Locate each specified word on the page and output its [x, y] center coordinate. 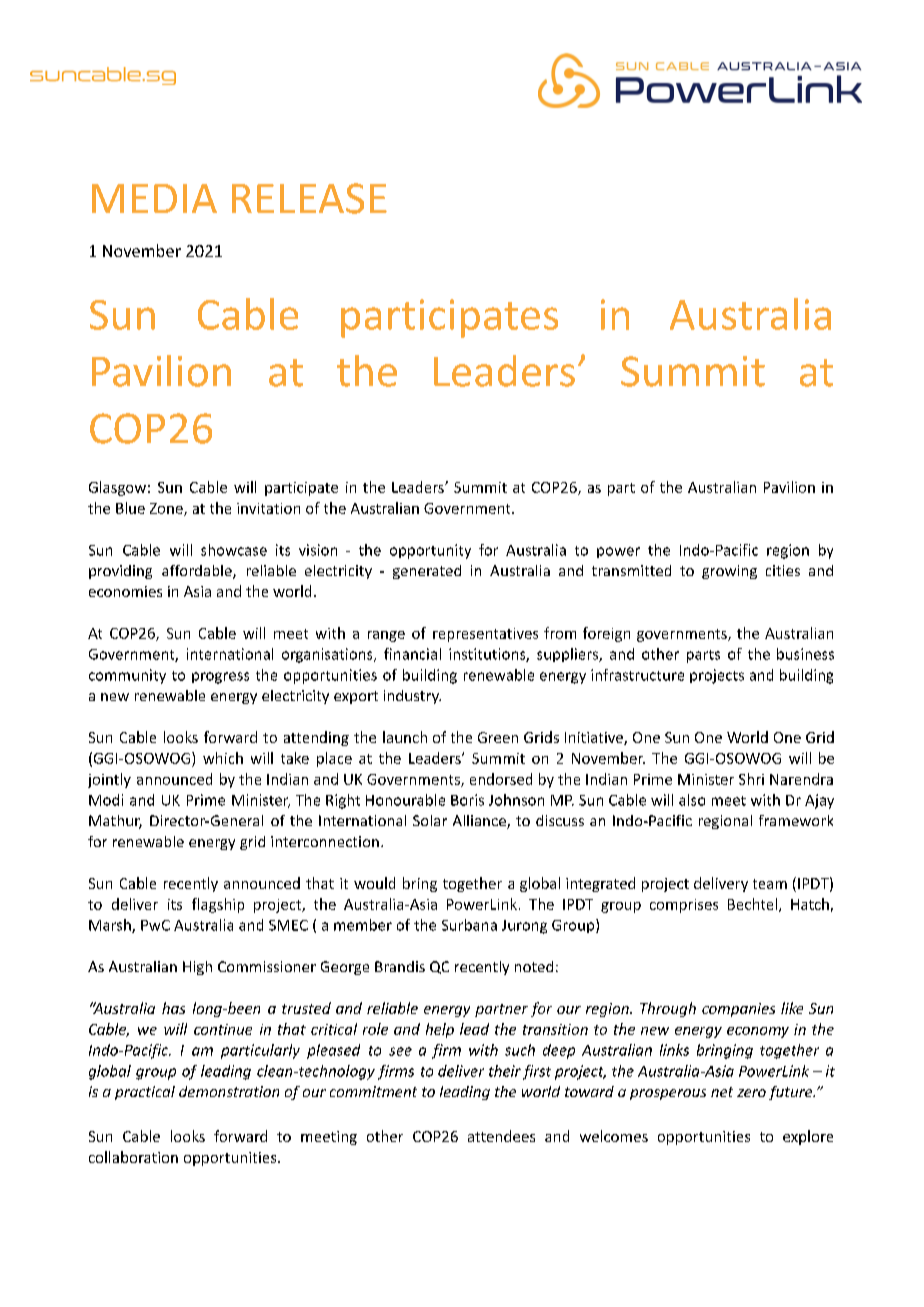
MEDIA [154, 198]
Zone [167, 509]
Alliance [480, 822]
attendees [501, 1136]
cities [783, 570]
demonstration [229, 1091]
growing [729, 572]
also [692, 800]
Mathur [115, 822]
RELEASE [309, 198]
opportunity [430, 551]
